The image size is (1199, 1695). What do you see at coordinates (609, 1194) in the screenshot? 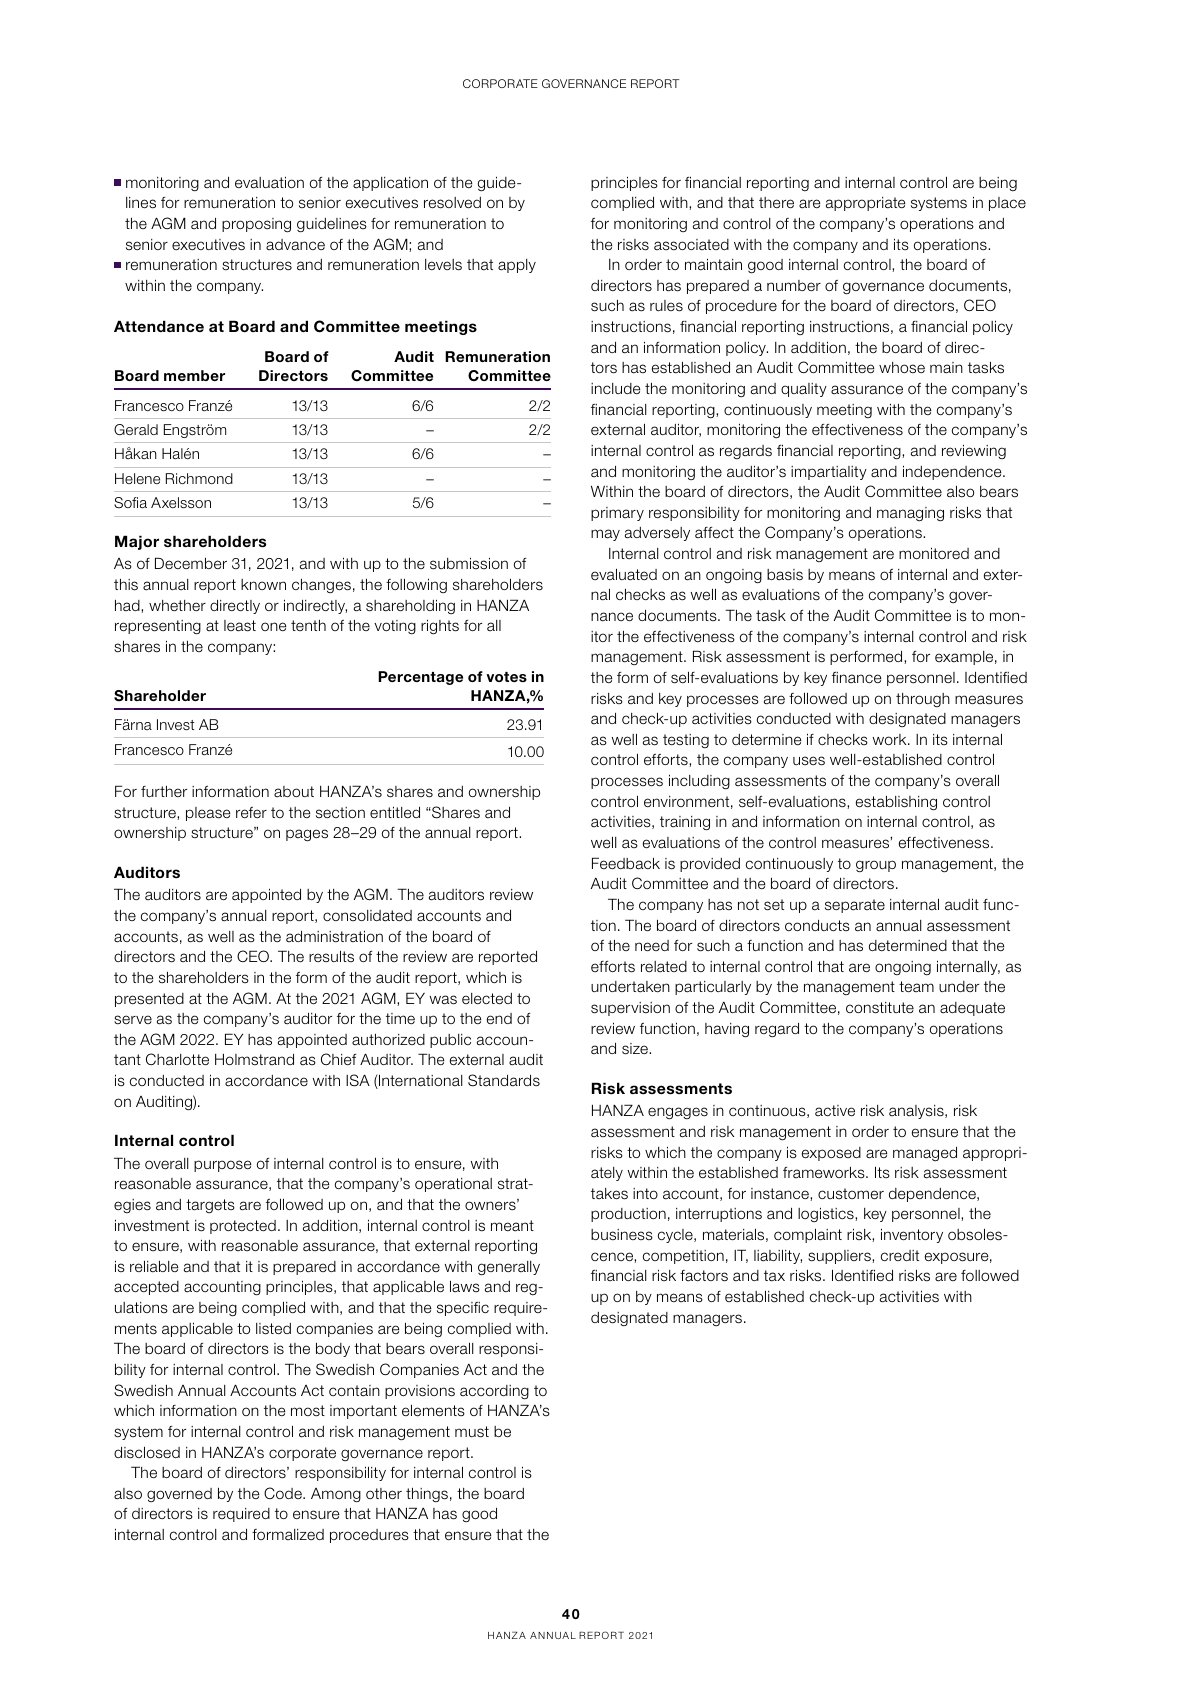
I see `takes` at bounding box center [609, 1194].
